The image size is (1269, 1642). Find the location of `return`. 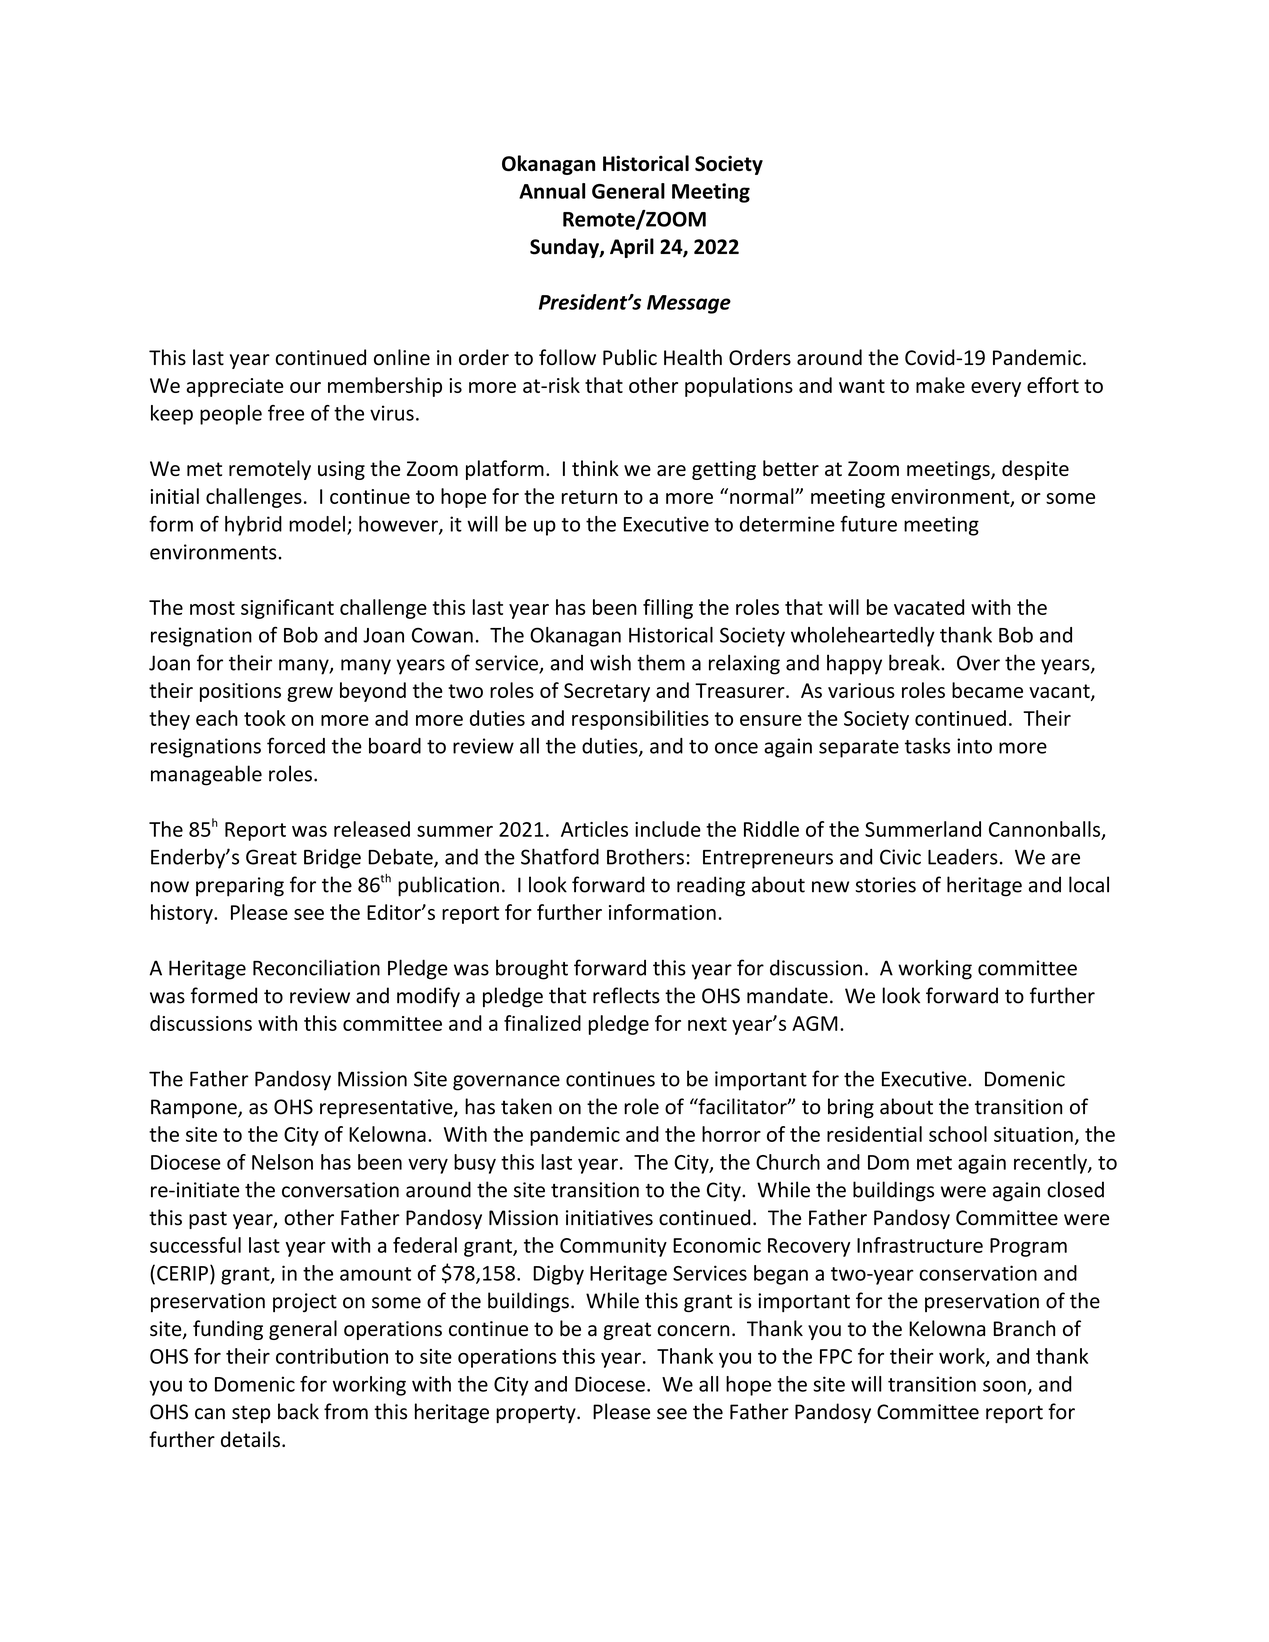

return is located at coordinates (589, 497).
